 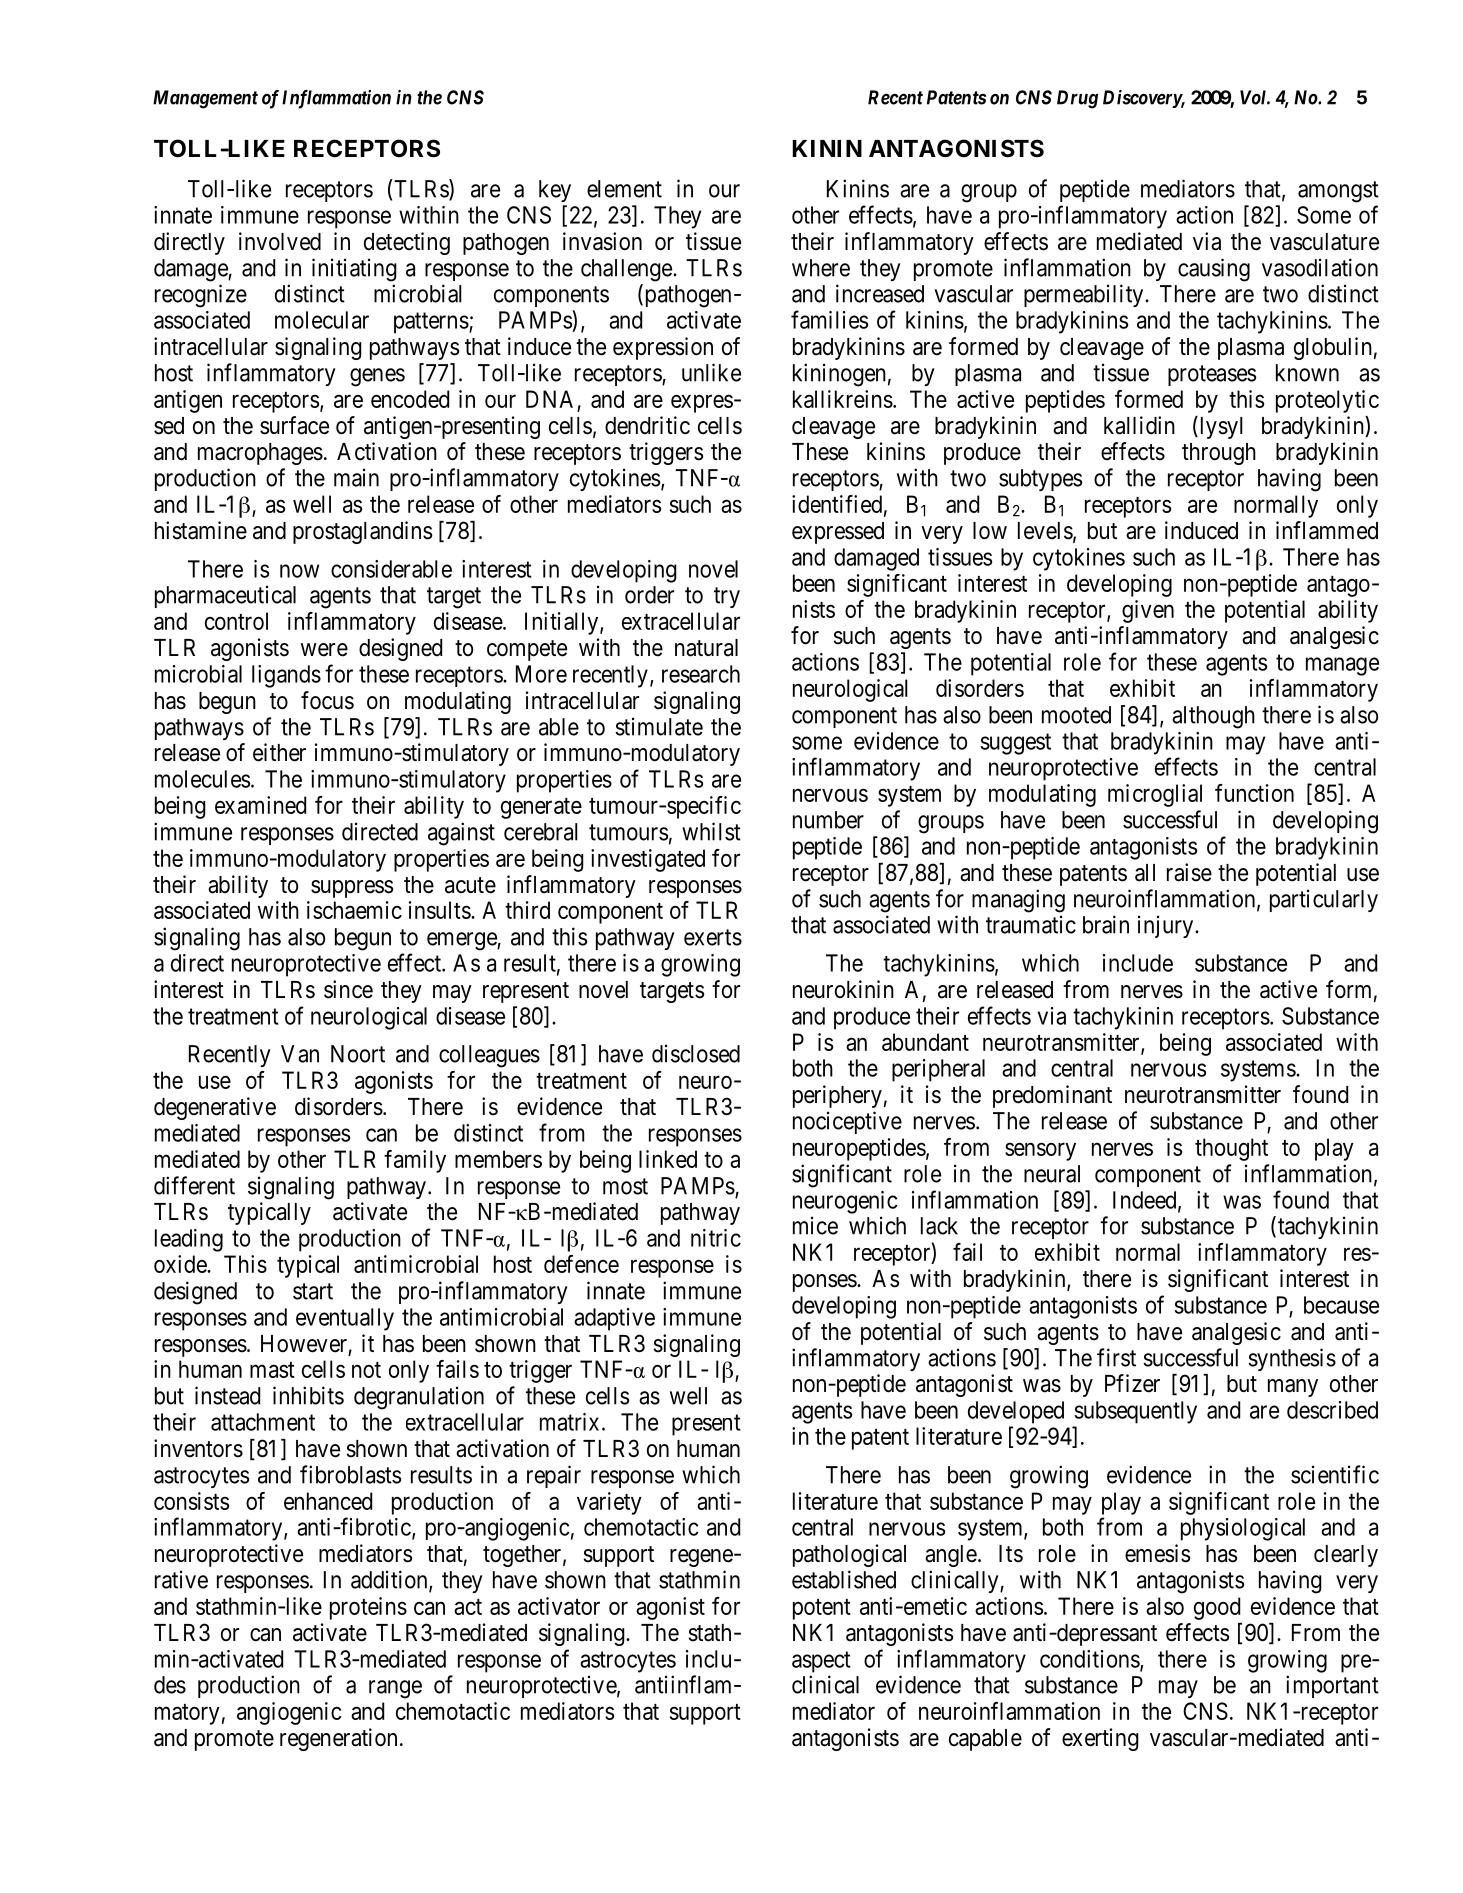 I want to click on ischaemic, so click(x=354, y=910).
